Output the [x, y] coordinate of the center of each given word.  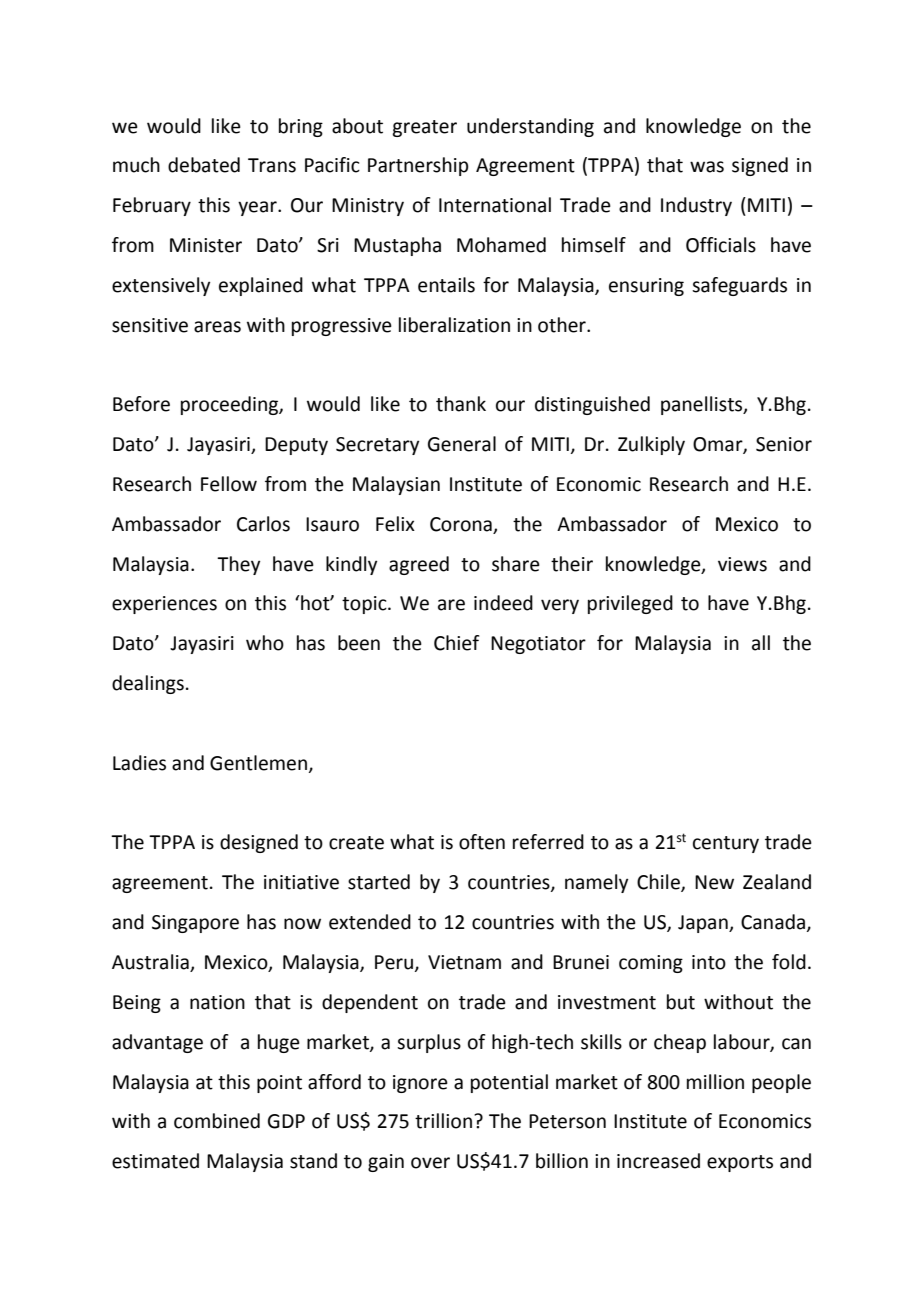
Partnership [418, 166]
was [707, 167]
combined [217, 1121]
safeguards [739, 286]
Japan [704, 924]
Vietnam [464, 962]
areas [217, 327]
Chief [456, 643]
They [238, 565]
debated [204, 165]
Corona [461, 524]
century [726, 844]
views [742, 564]
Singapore [195, 924]
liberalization [454, 325]
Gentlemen [260, 764]
